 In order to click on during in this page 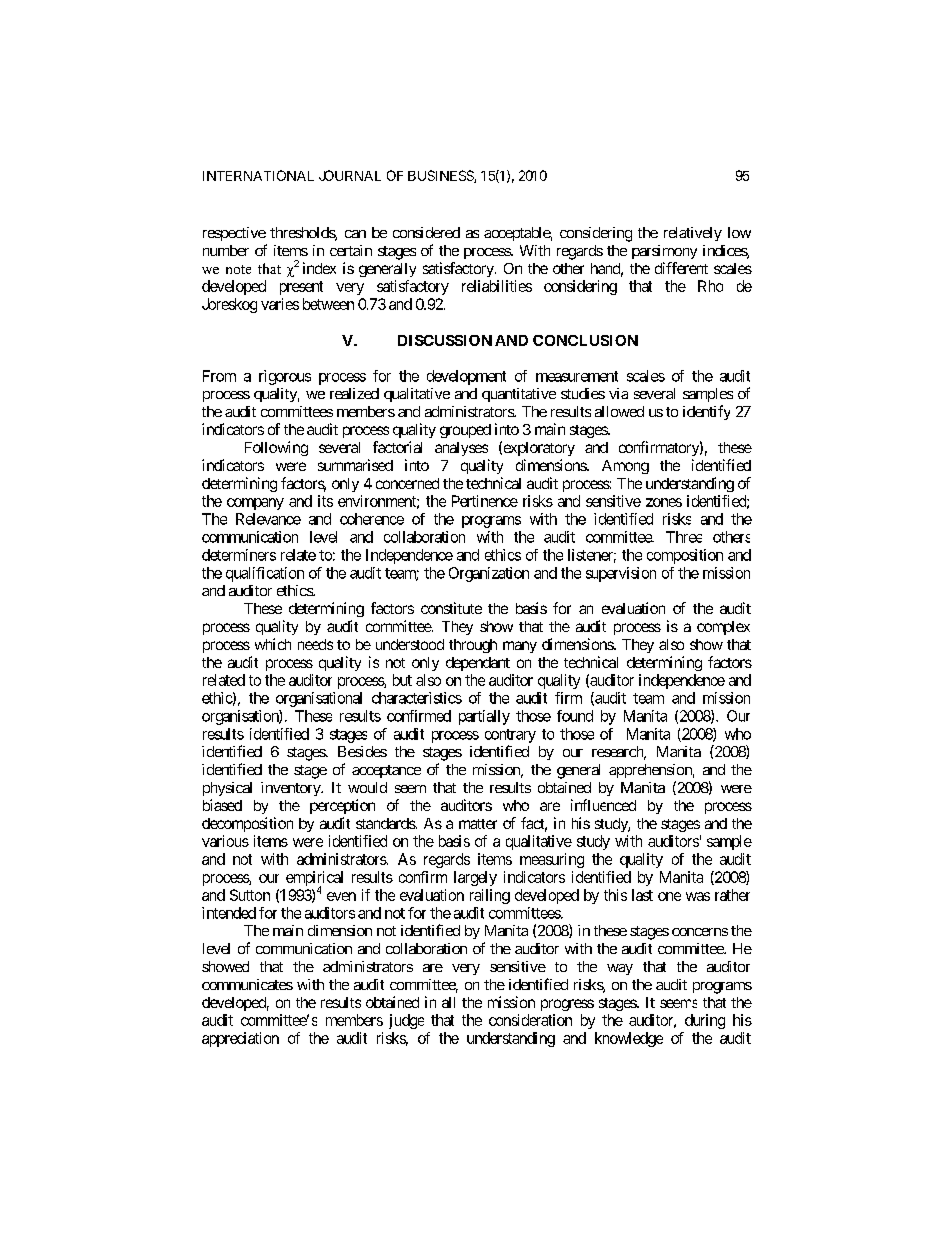, I will do `click(705, 1021)`.
